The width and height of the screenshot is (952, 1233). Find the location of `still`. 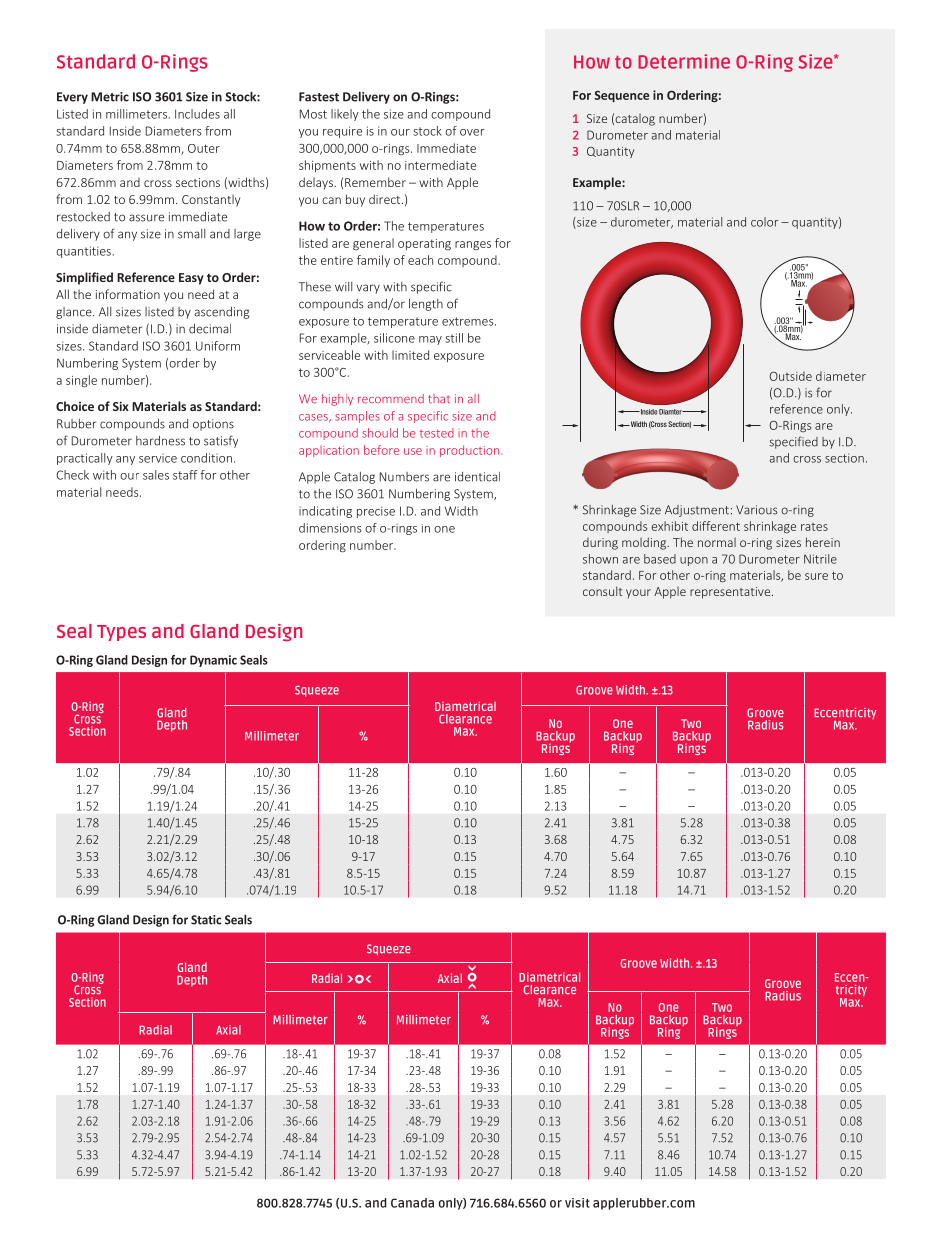

still is located at coordinates (454, 338).
